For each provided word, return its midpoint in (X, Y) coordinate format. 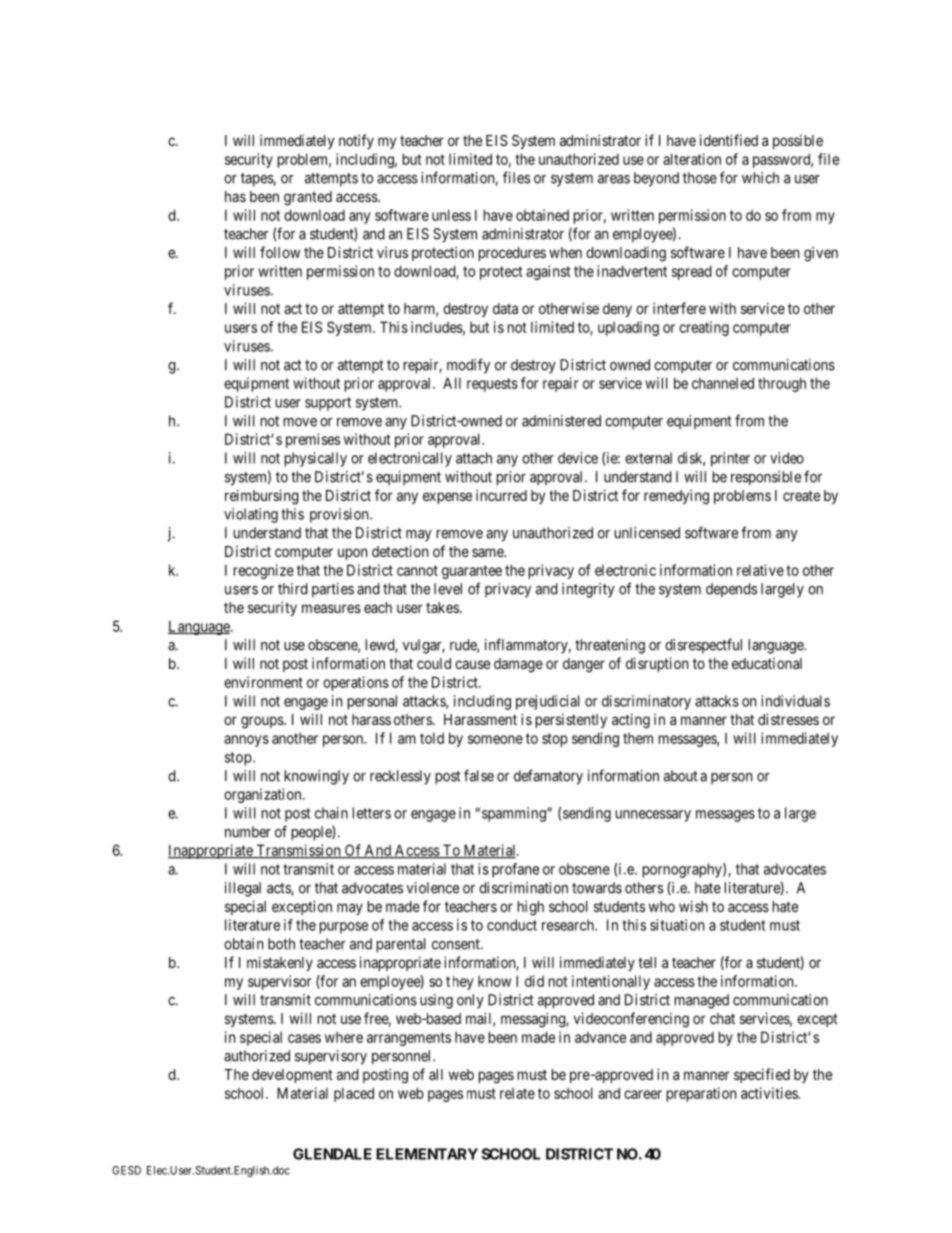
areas (614, 179)
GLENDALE (332, 1154)
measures (331, 608)
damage (518, 665)
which (760, 178)
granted (308, 198)
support (328, 404)
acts (279, 889)
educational (767, 663)
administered (561, 421)
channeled (723, 383)
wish (693, 906)
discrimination (523, 888)
